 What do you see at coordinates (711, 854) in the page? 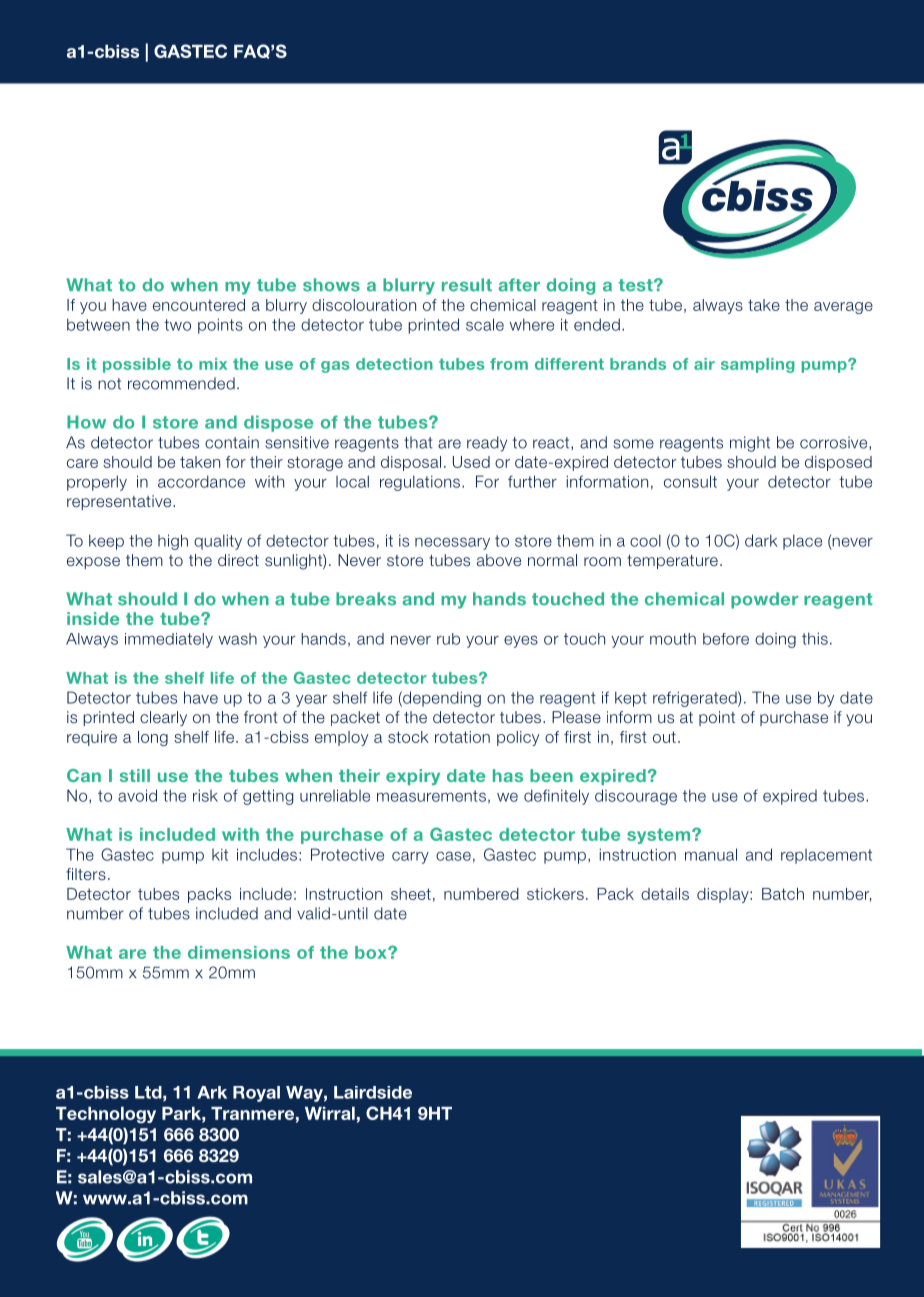
I see `manual` at bounding box center [711, 854].
